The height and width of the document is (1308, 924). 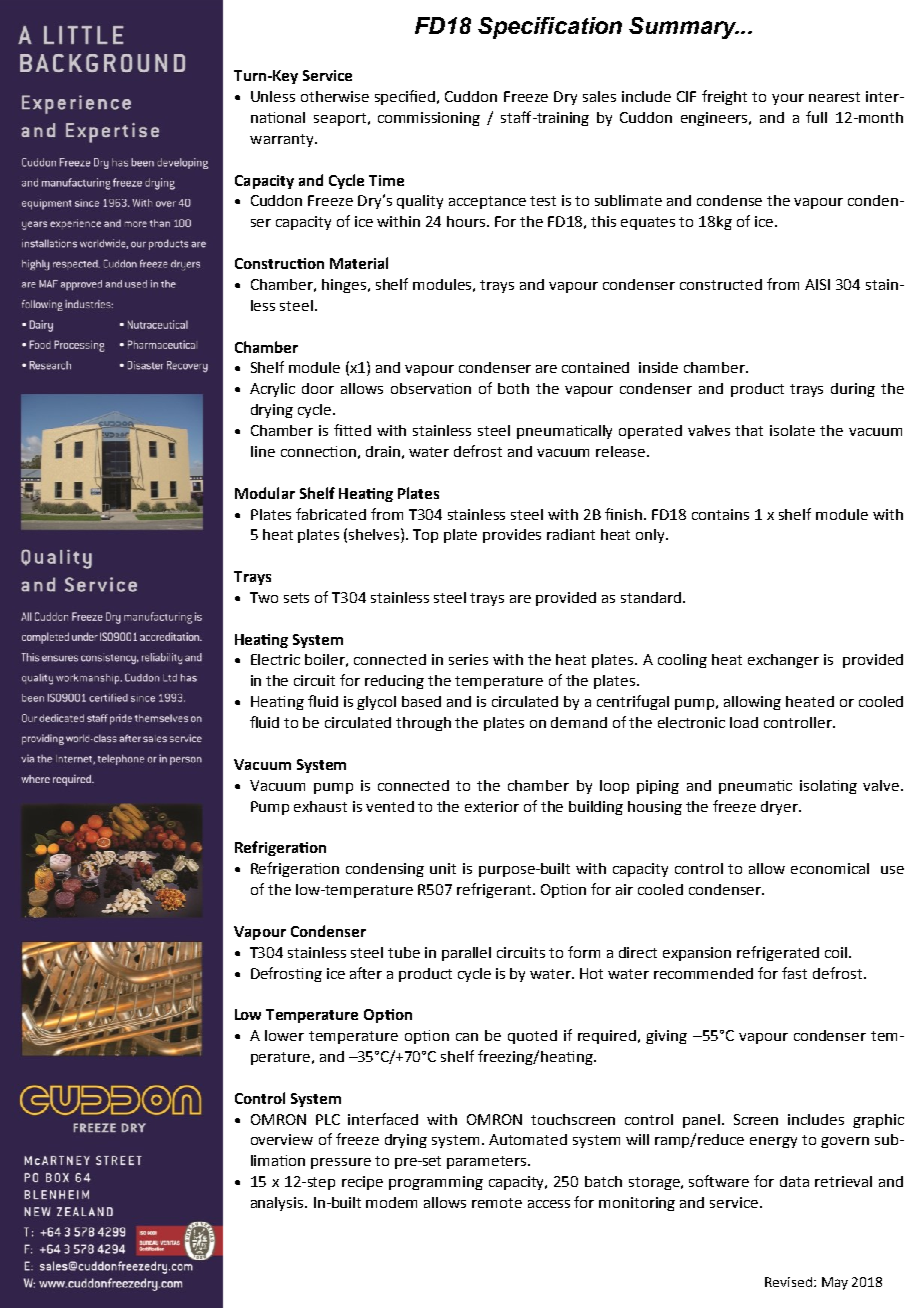 What do you see at coordinates (362, 1183) in the document?
I see `recipe` at bounding box center [362, 1183].
